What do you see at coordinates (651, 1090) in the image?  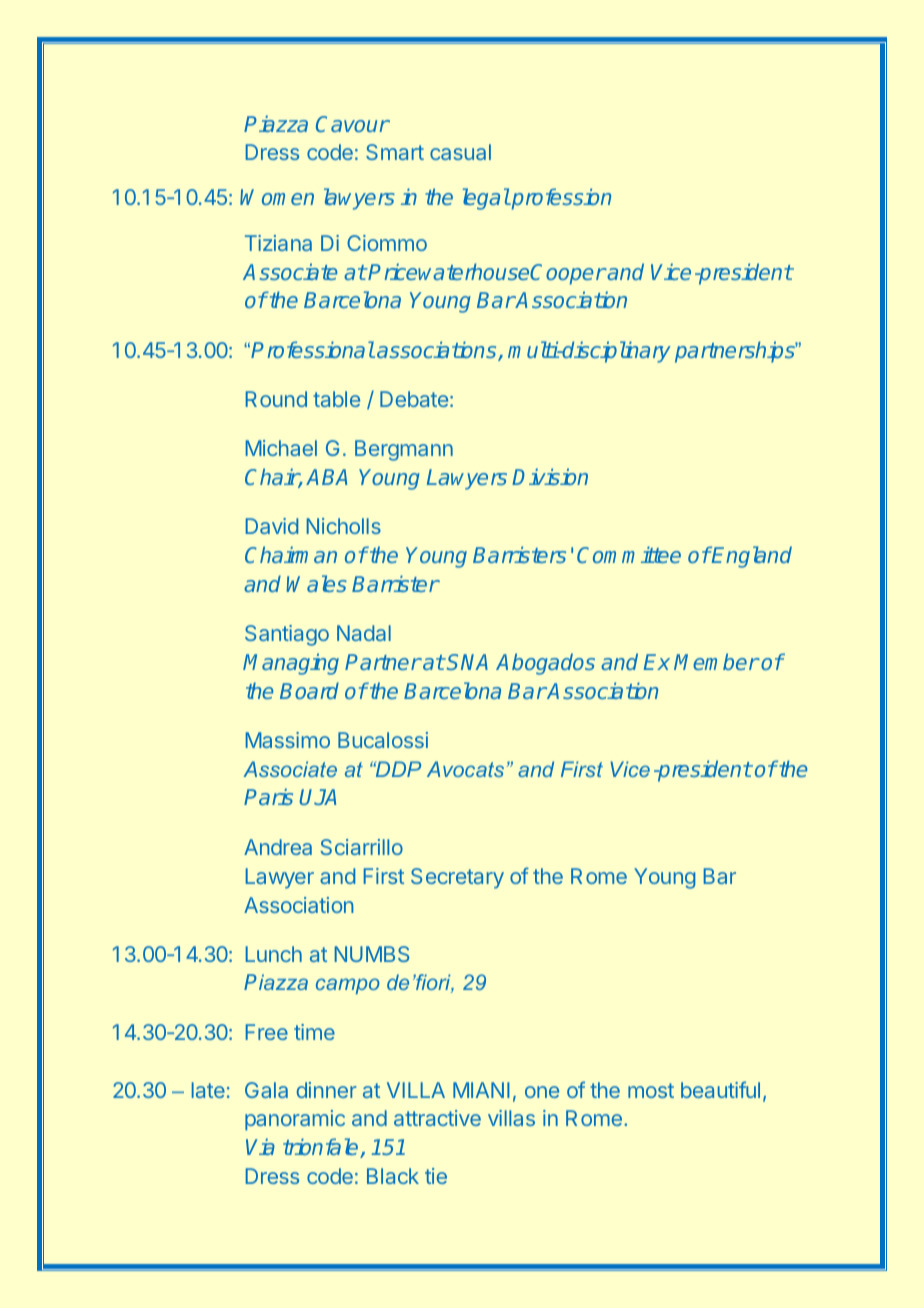 I see `most` at bounding box center [651, 1090].
